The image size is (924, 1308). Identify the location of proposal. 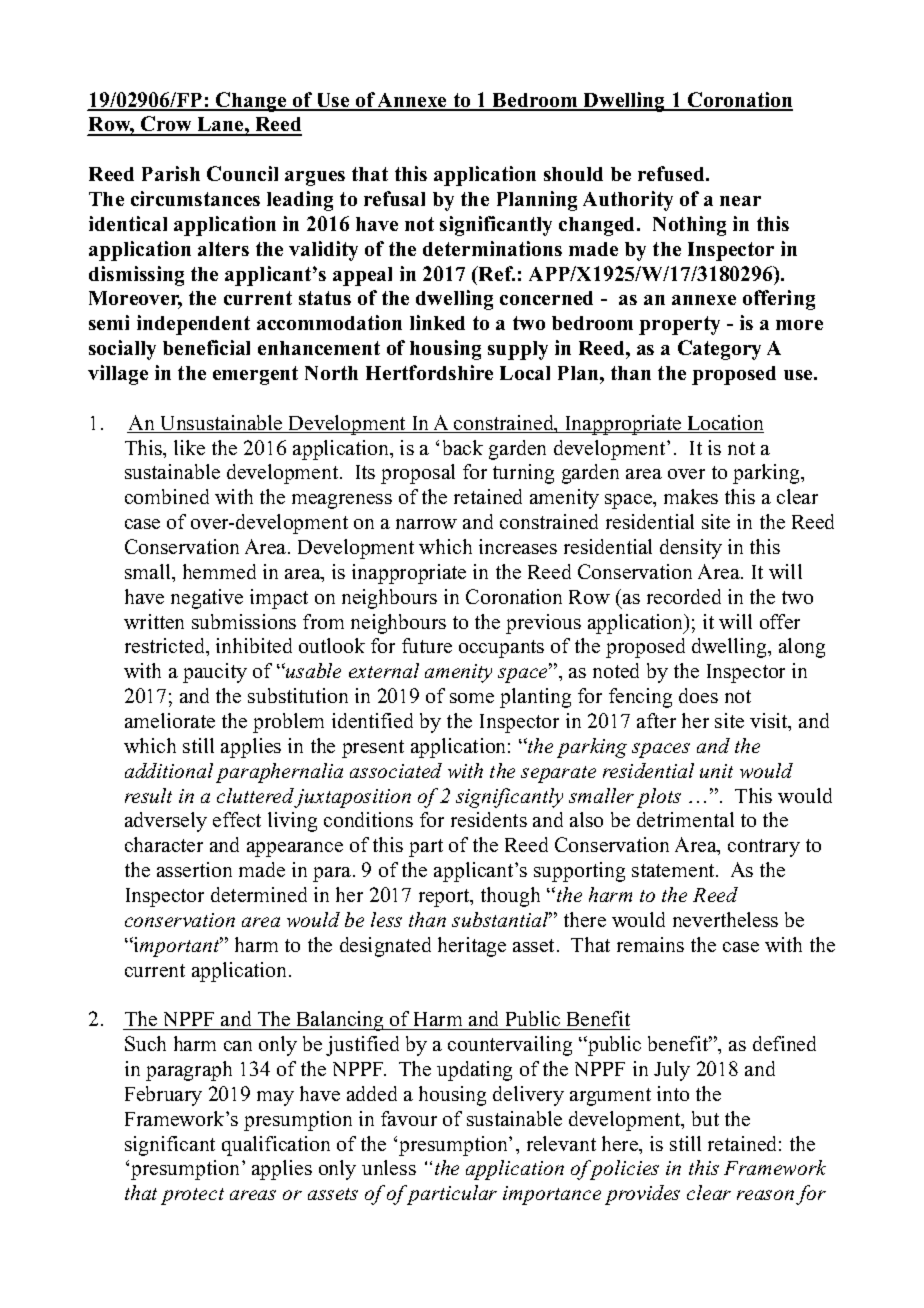
(418, 474).
